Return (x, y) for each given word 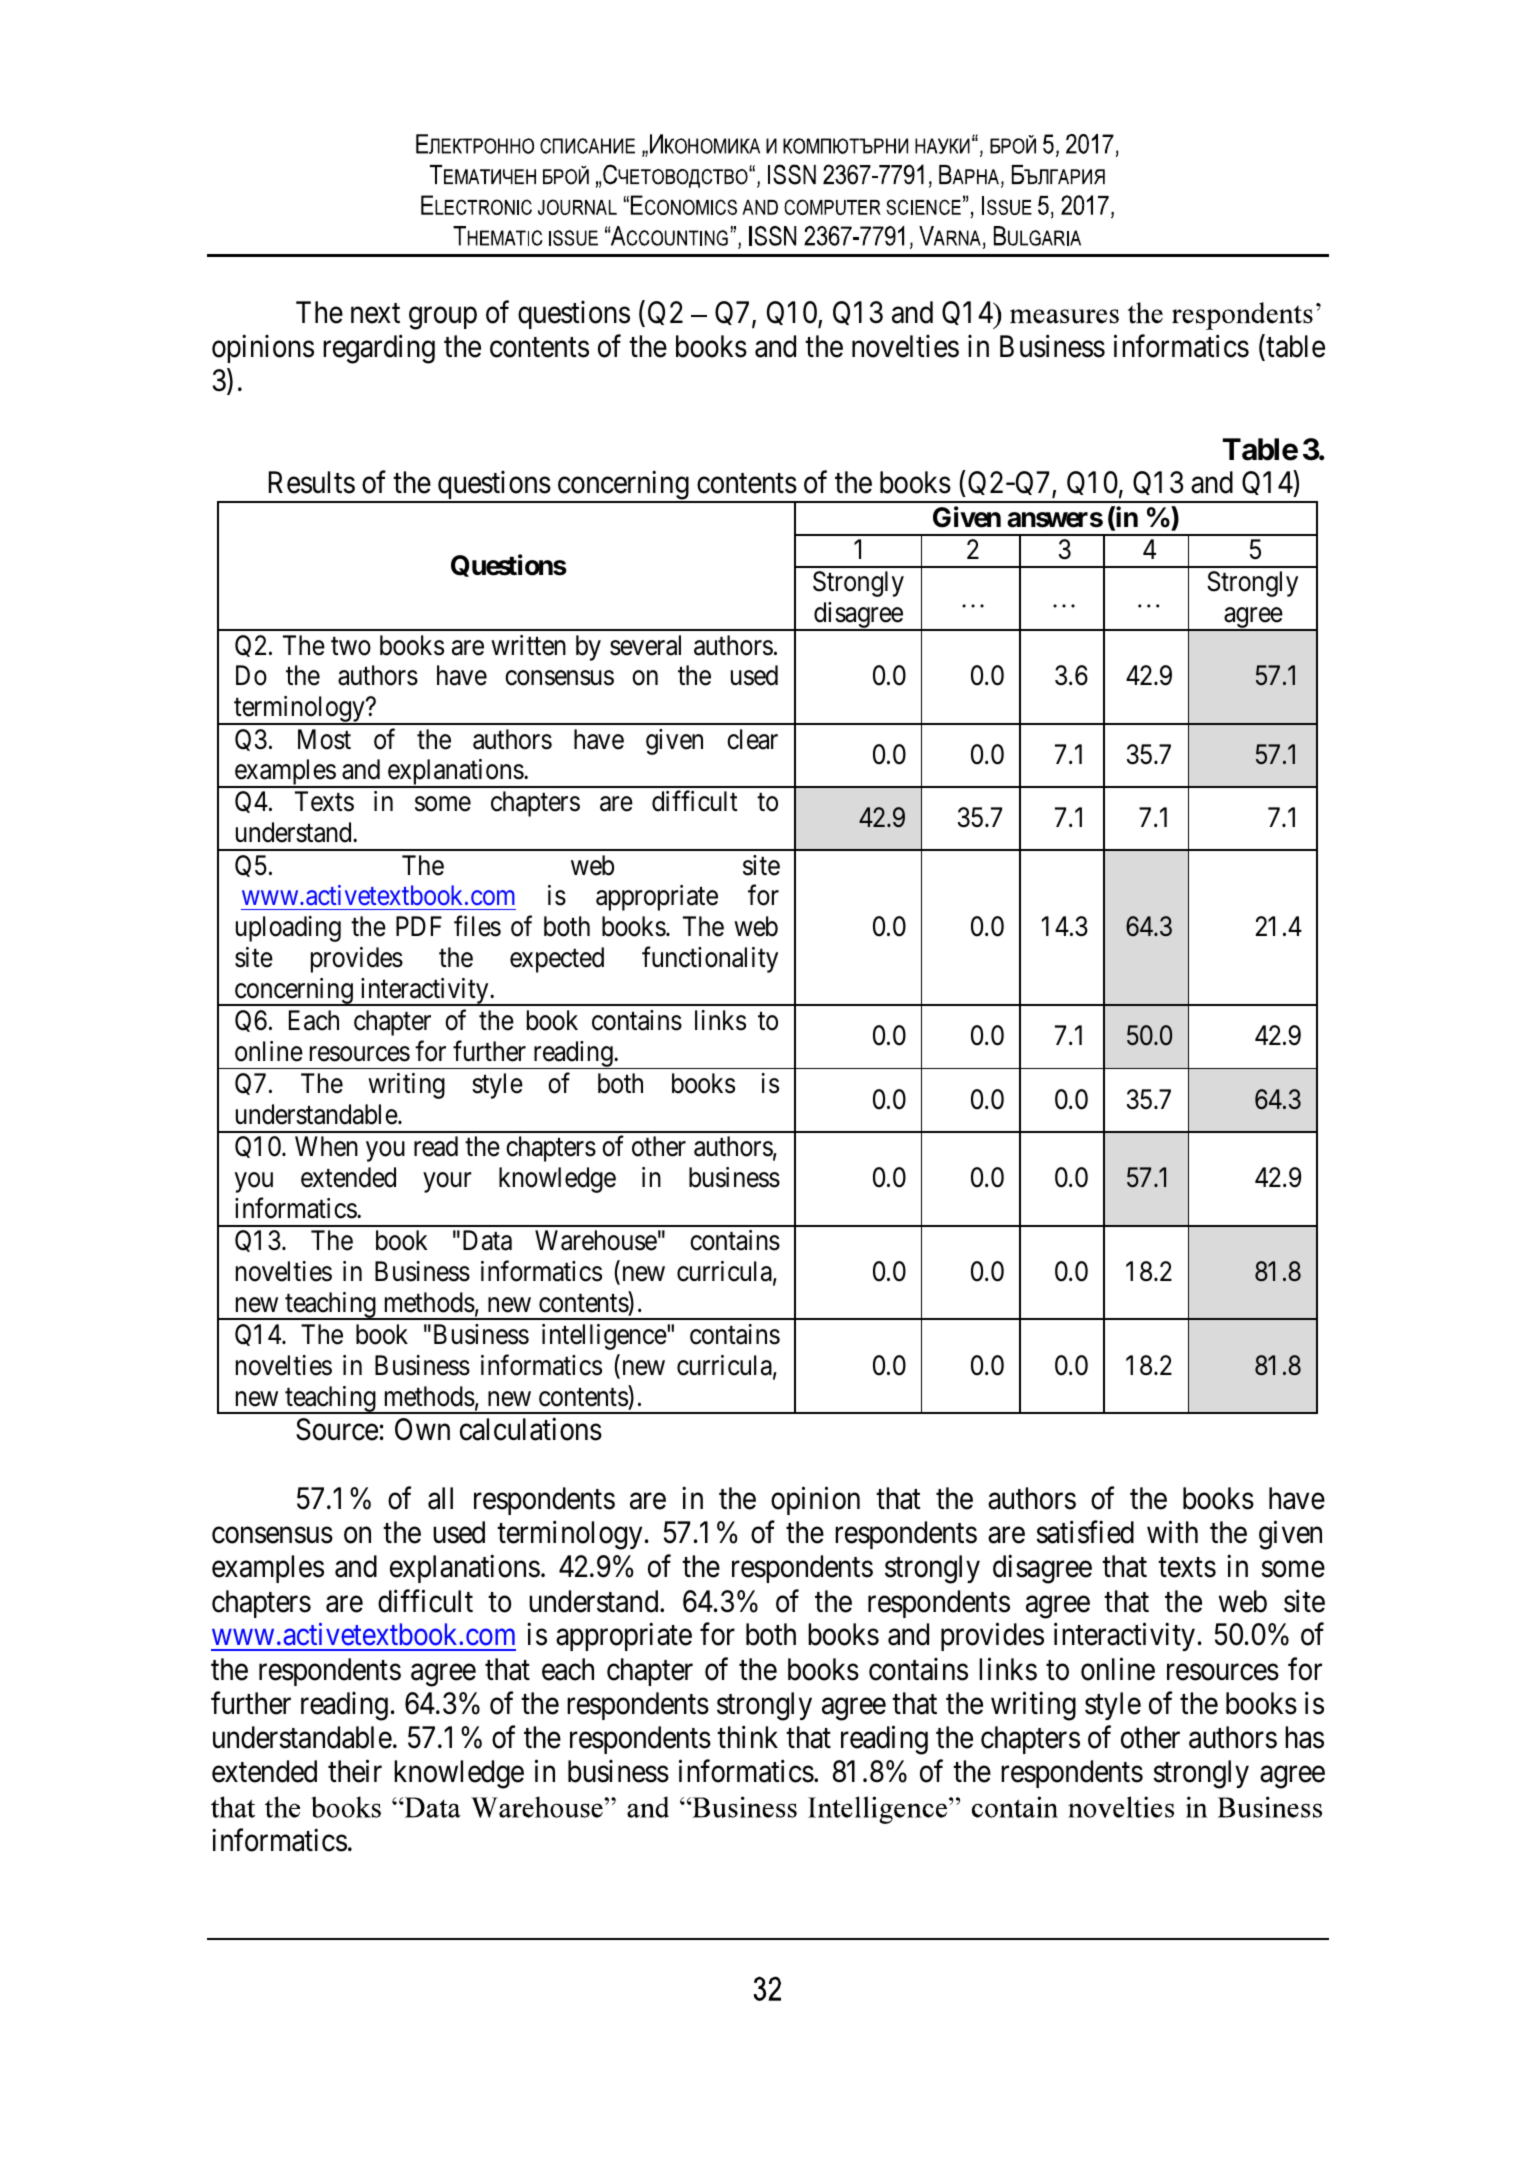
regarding (379, 349)
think (747, 1737)
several (645, 645)
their (355, 1771)
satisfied (1085, 1532)
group (443, 318)
